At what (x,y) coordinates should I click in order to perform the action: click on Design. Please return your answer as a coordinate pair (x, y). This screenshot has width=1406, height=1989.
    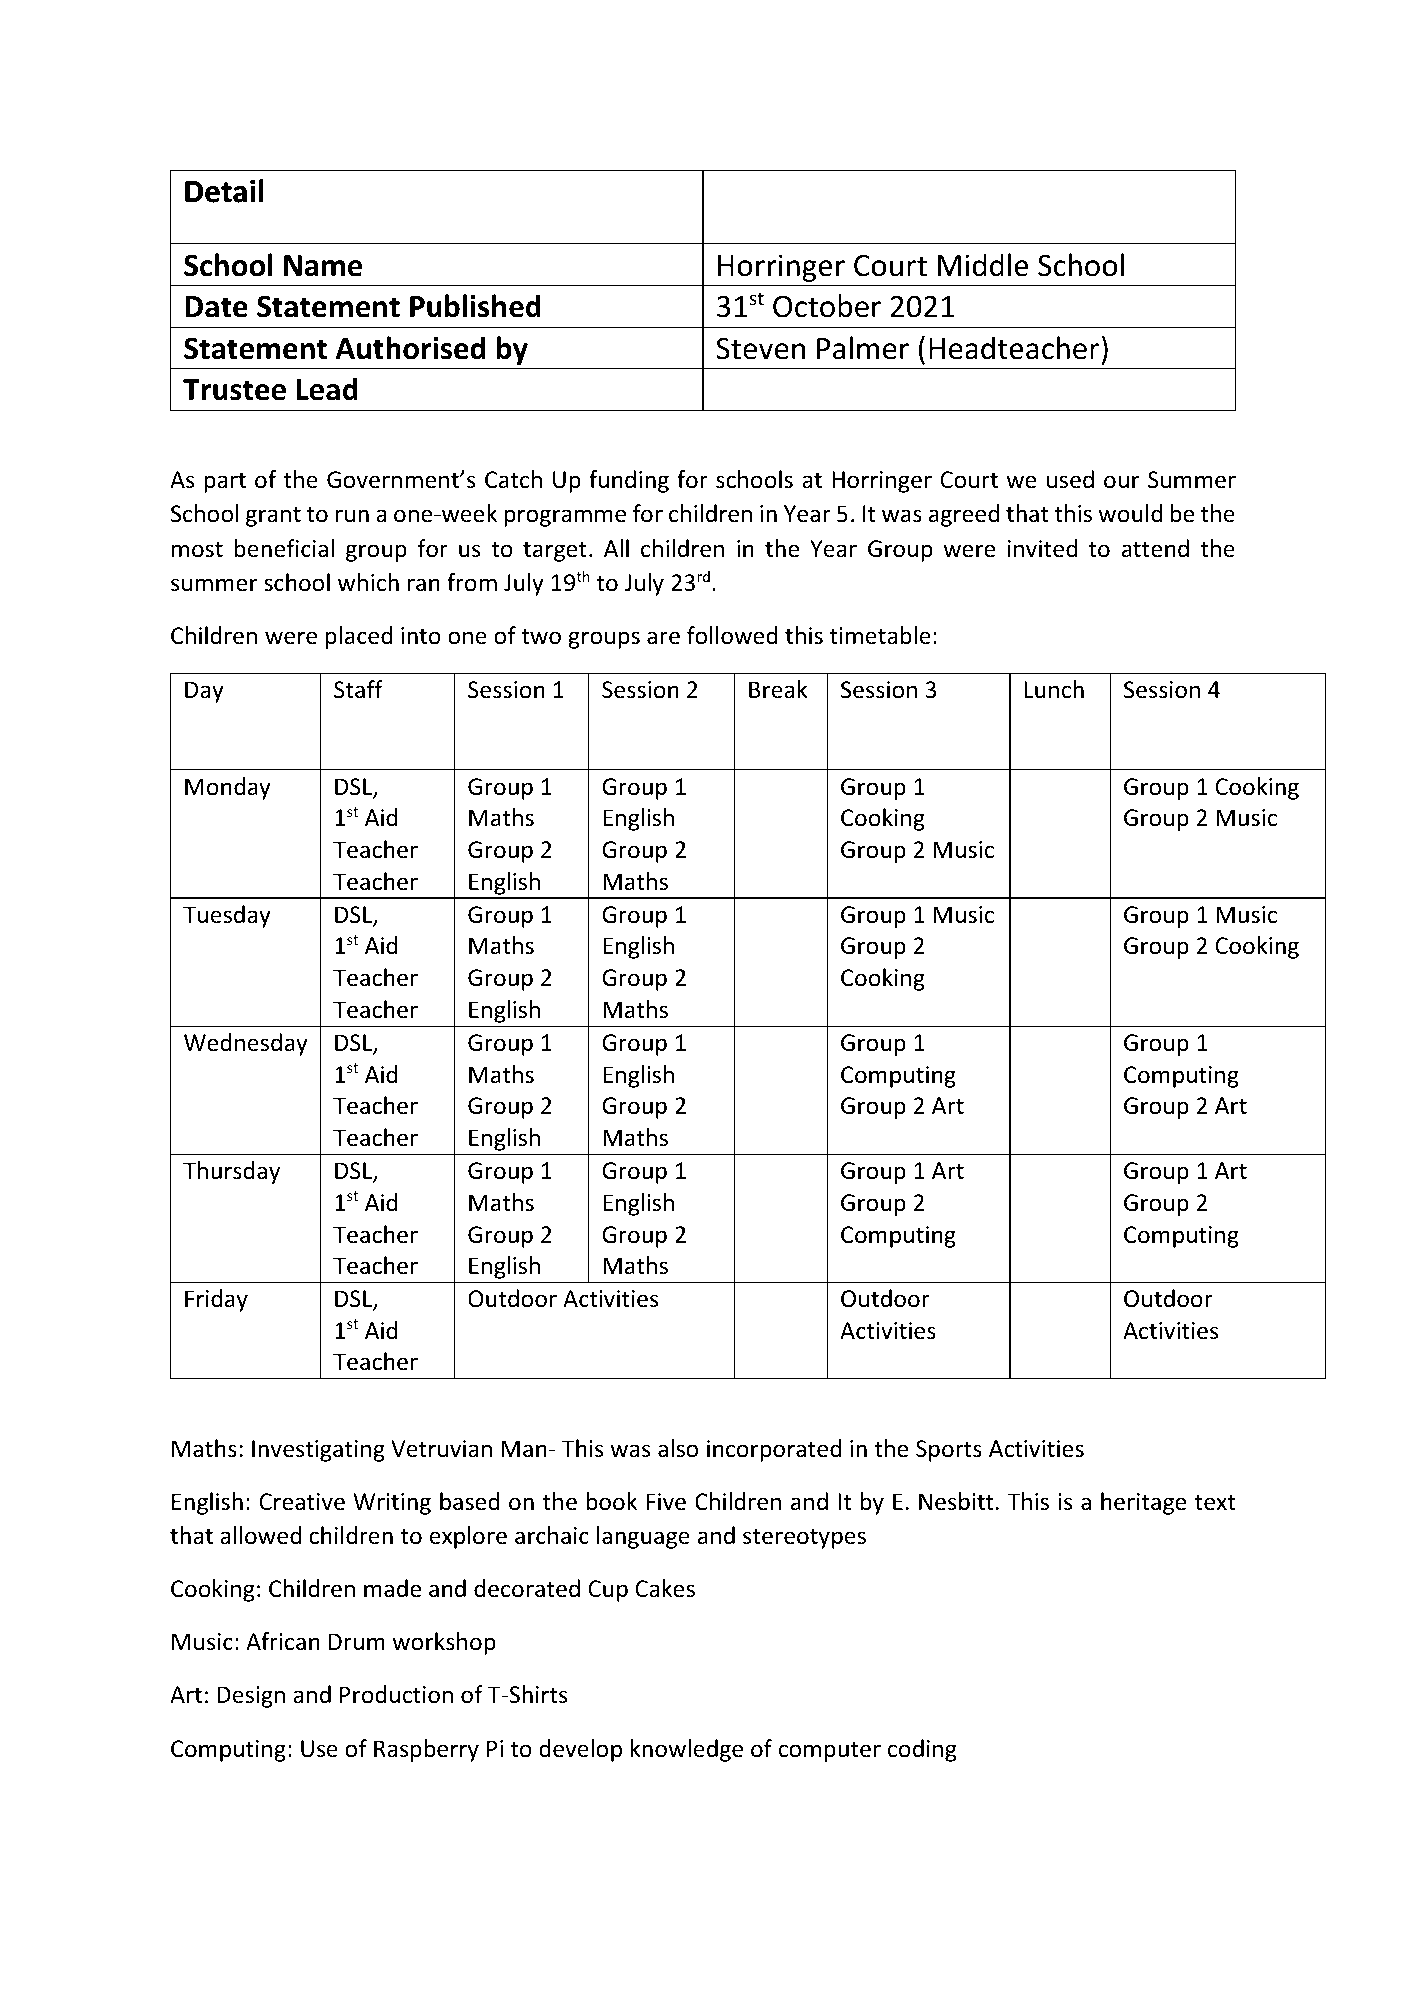
    Looking at the image, I should click on (251, 1697).
